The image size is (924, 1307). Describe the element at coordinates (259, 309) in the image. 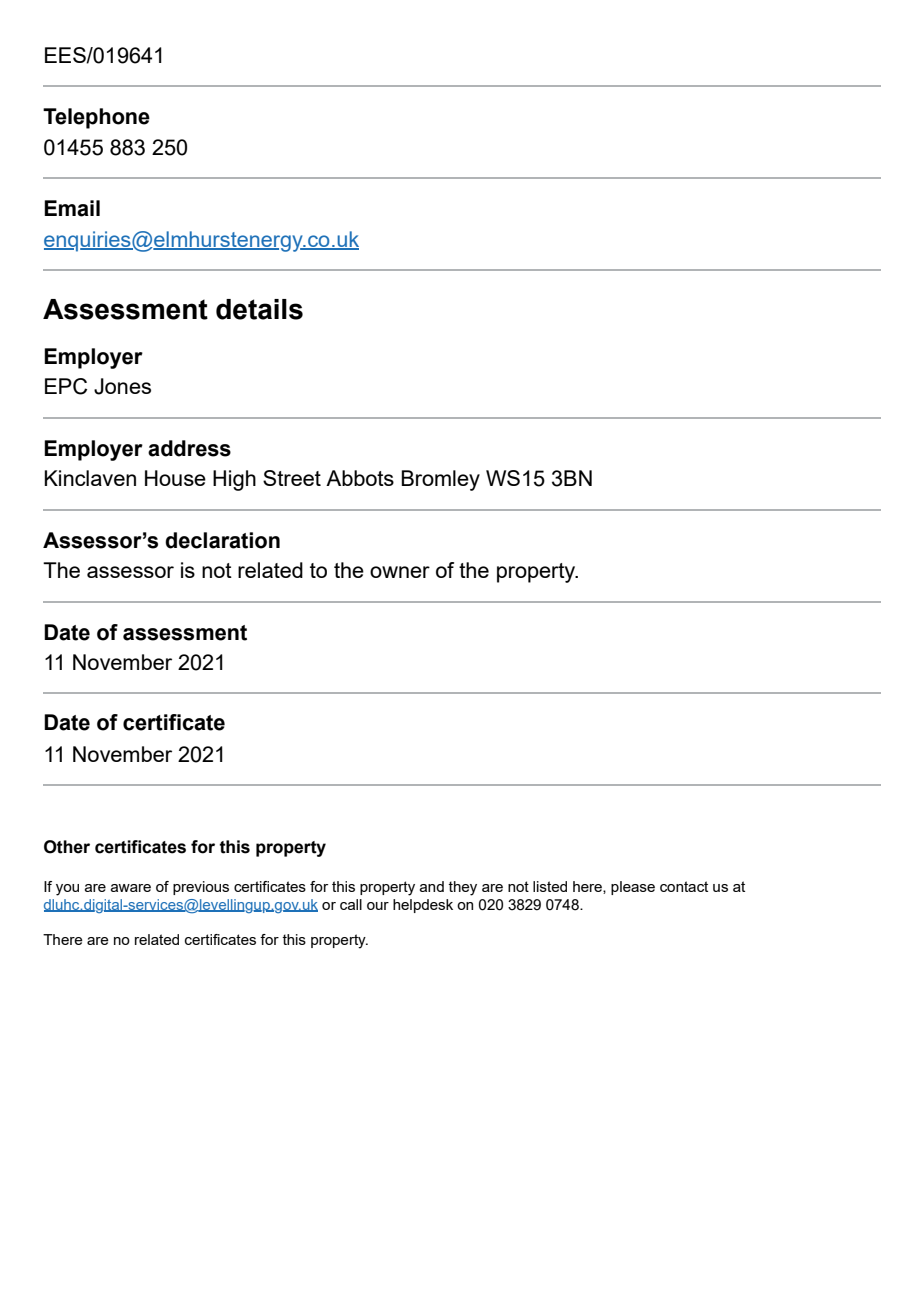

I see `details` at that location.
